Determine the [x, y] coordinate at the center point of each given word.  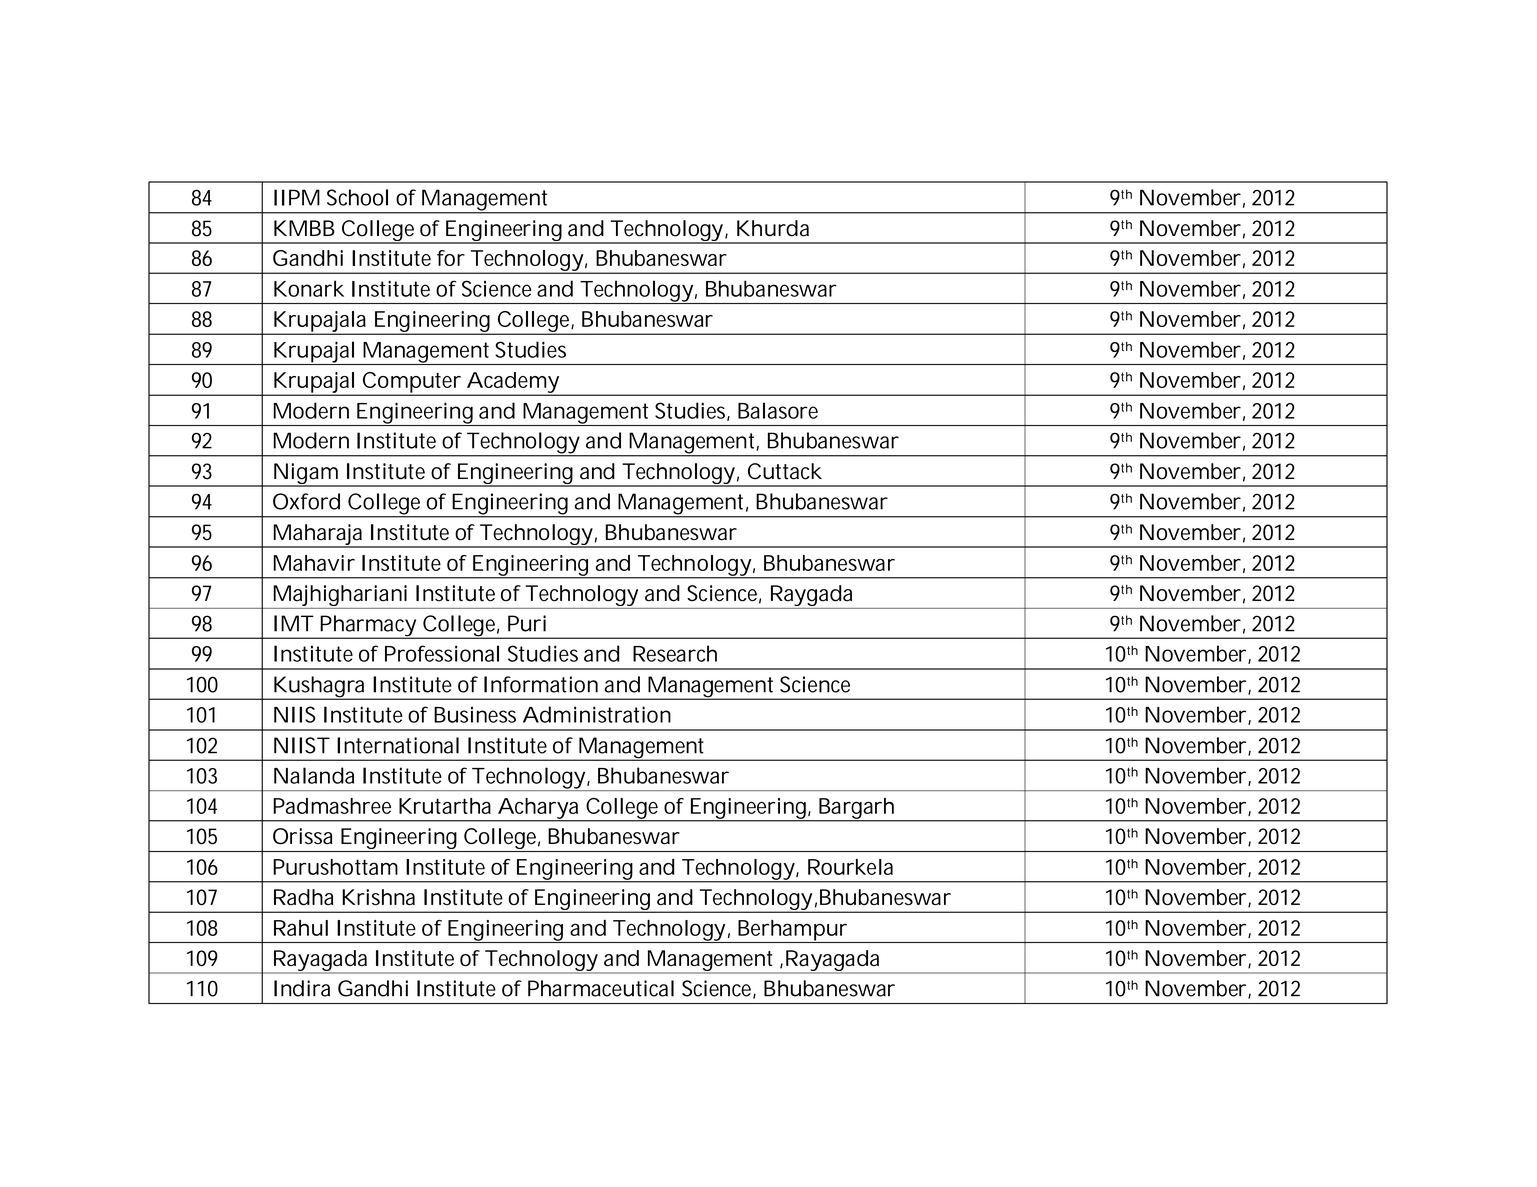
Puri [527, 623]
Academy [513, 383]
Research [675, 653]
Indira [302, 988]
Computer [413, 383]
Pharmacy [369, 627]
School [357, 197]
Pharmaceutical [601, 988]
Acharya [539, 809]
